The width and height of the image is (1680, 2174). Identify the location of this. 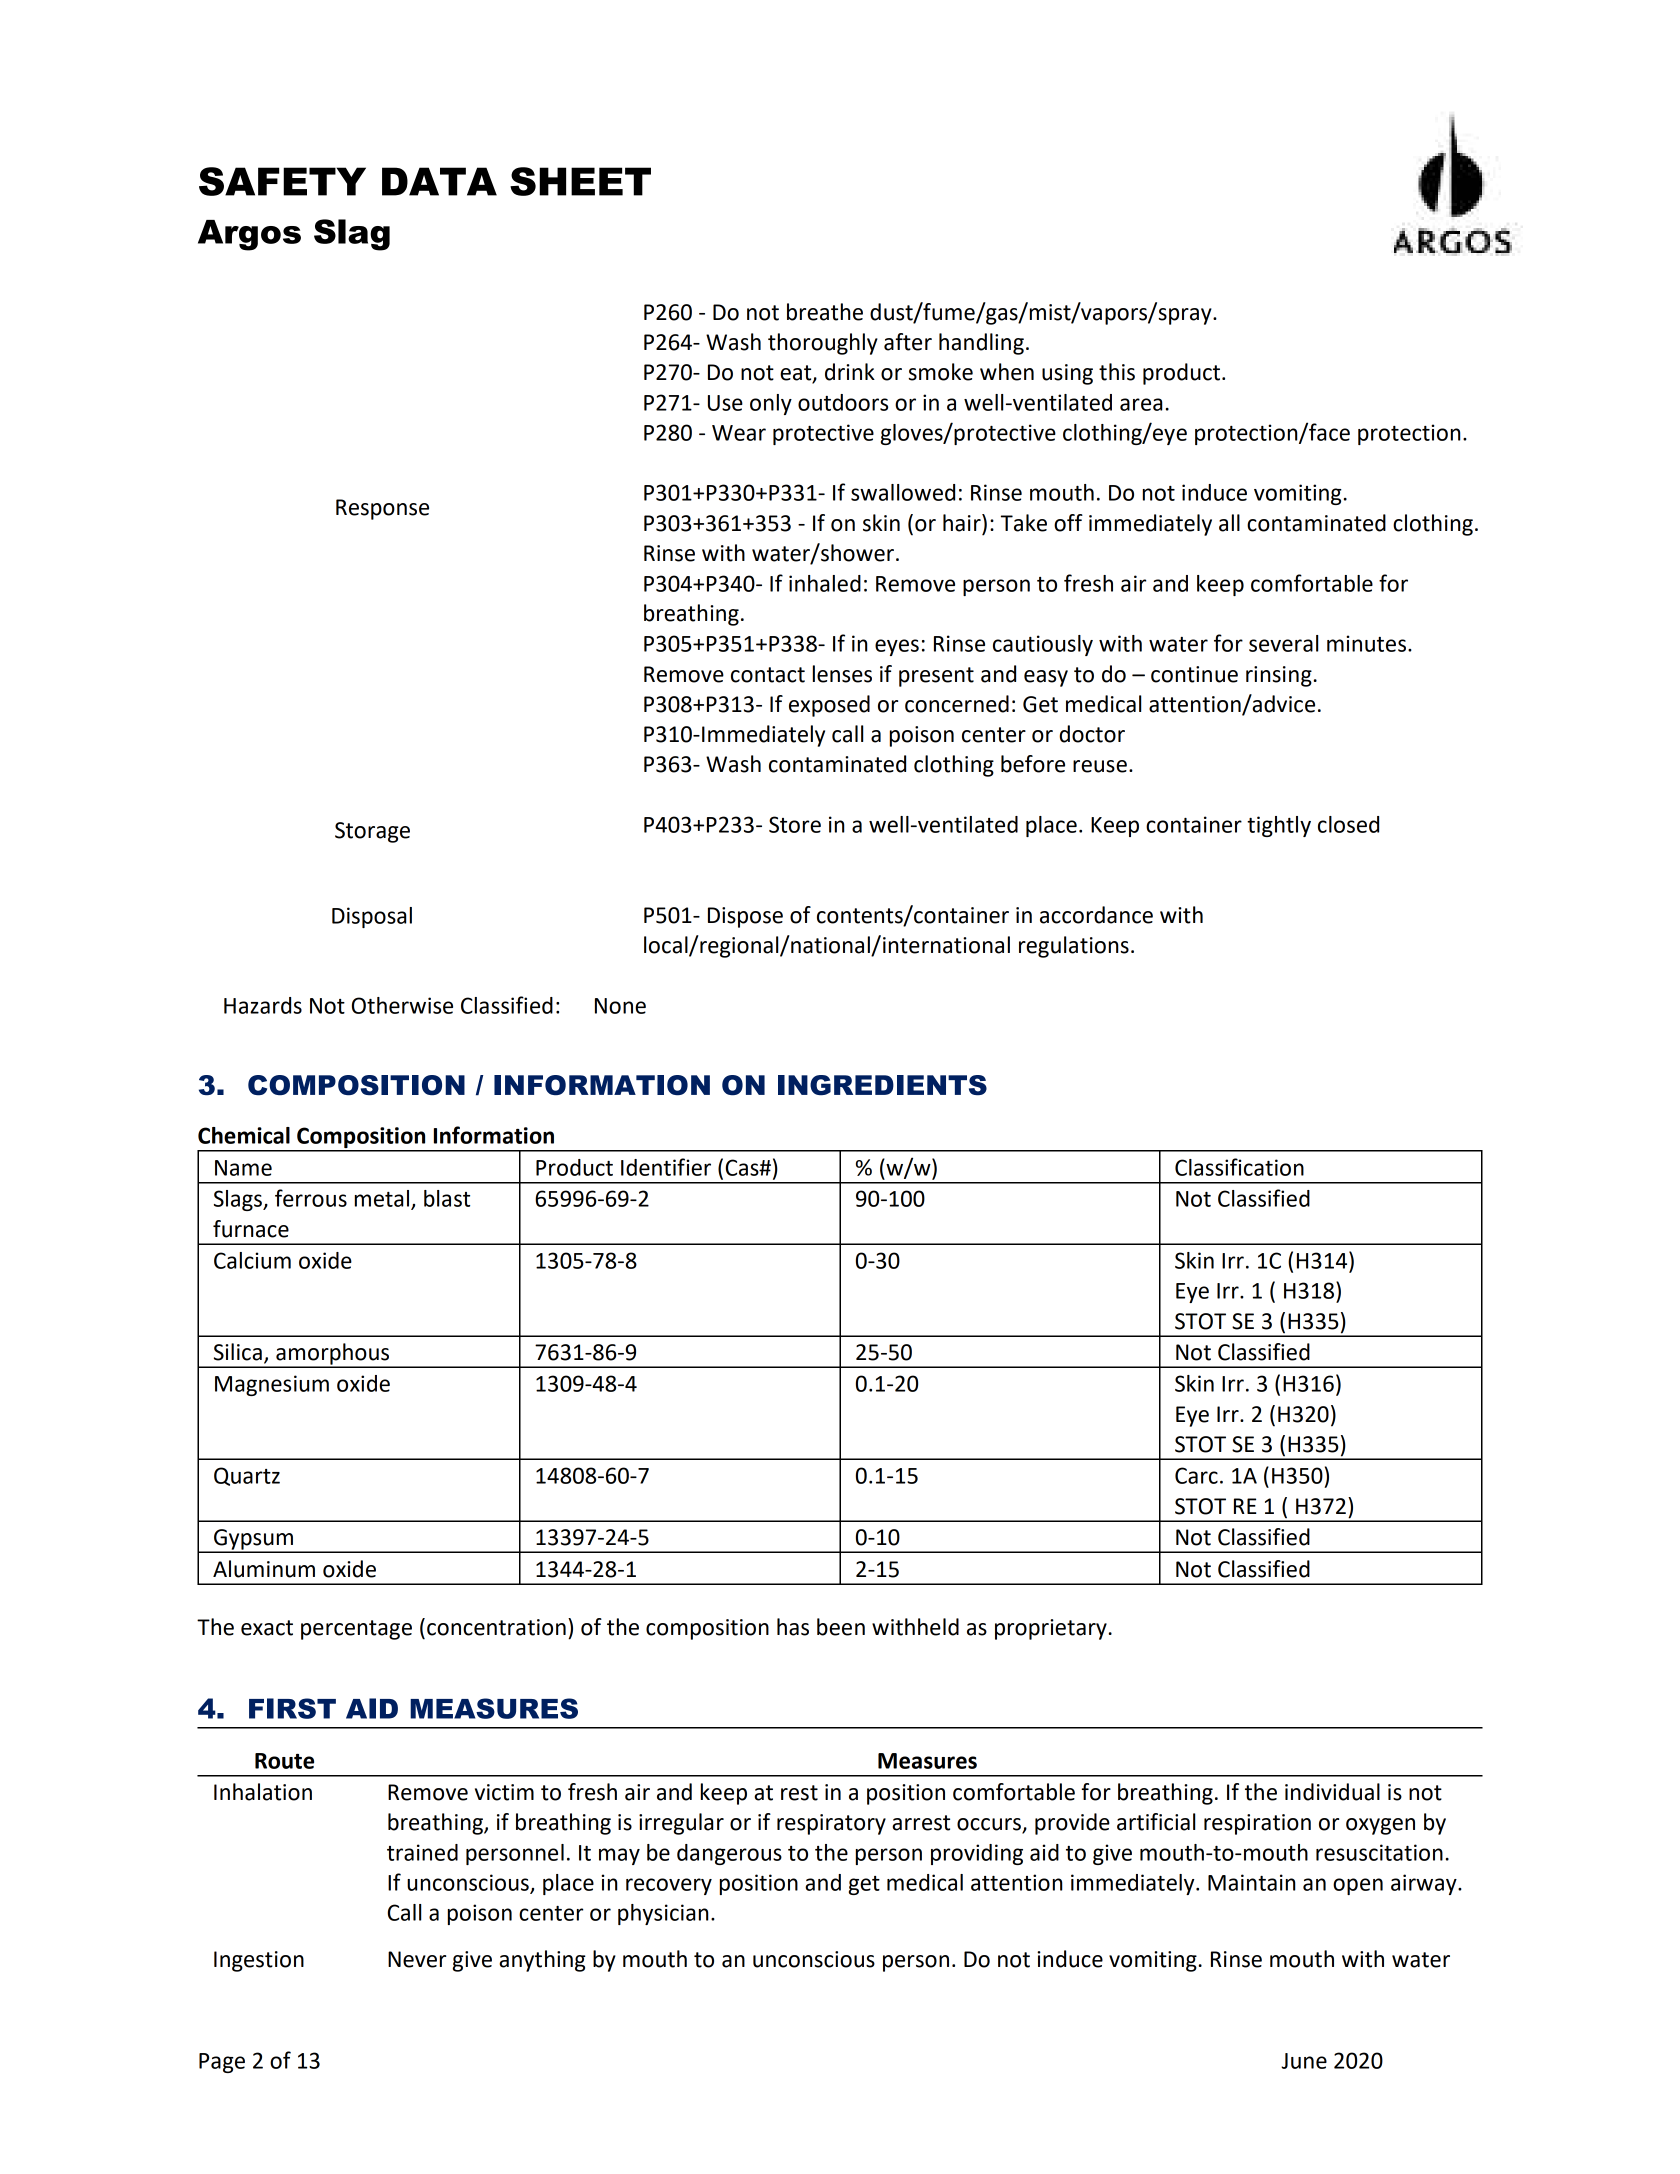
(1117, 372).
